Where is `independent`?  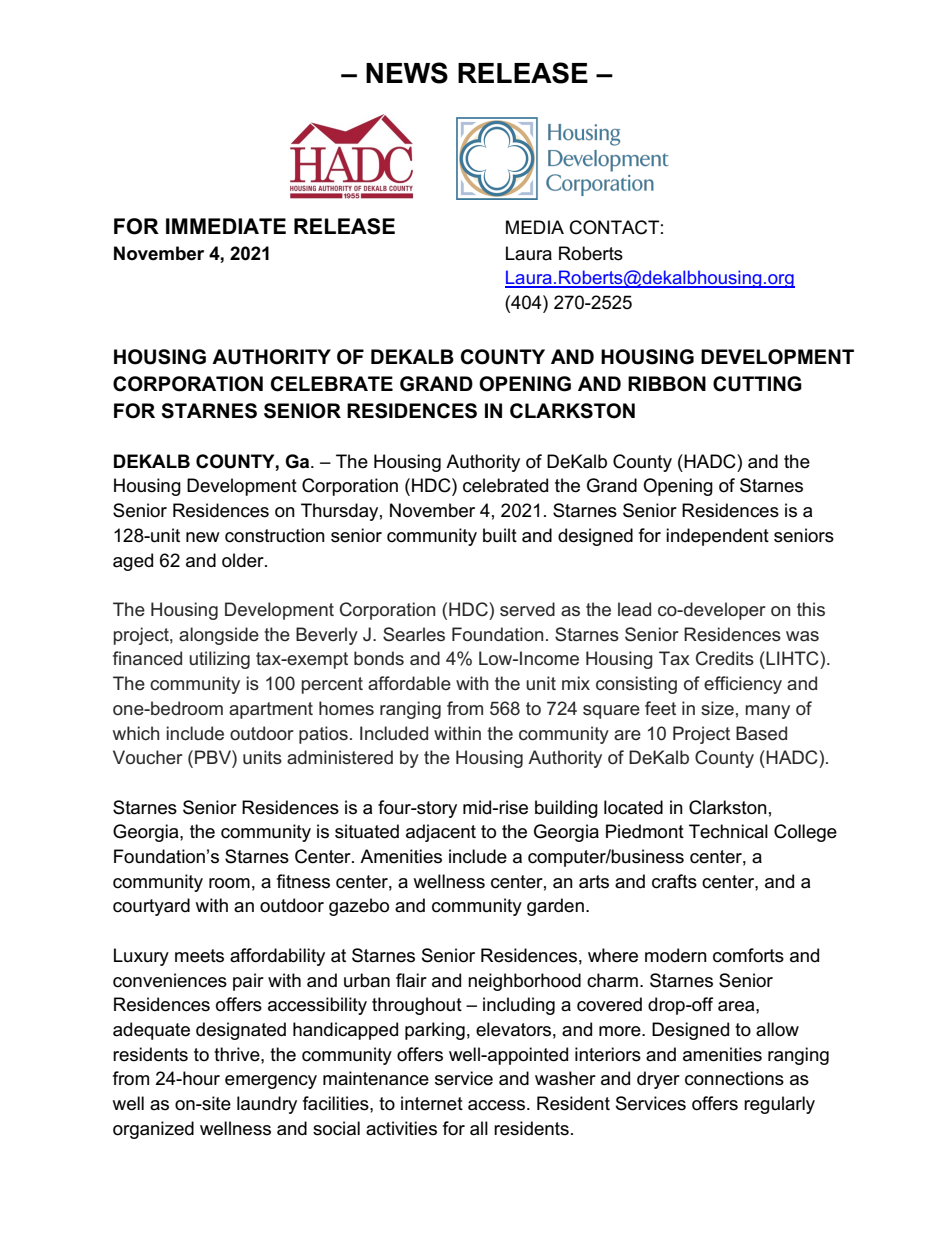
independent is located at coordinates (717, 537).
